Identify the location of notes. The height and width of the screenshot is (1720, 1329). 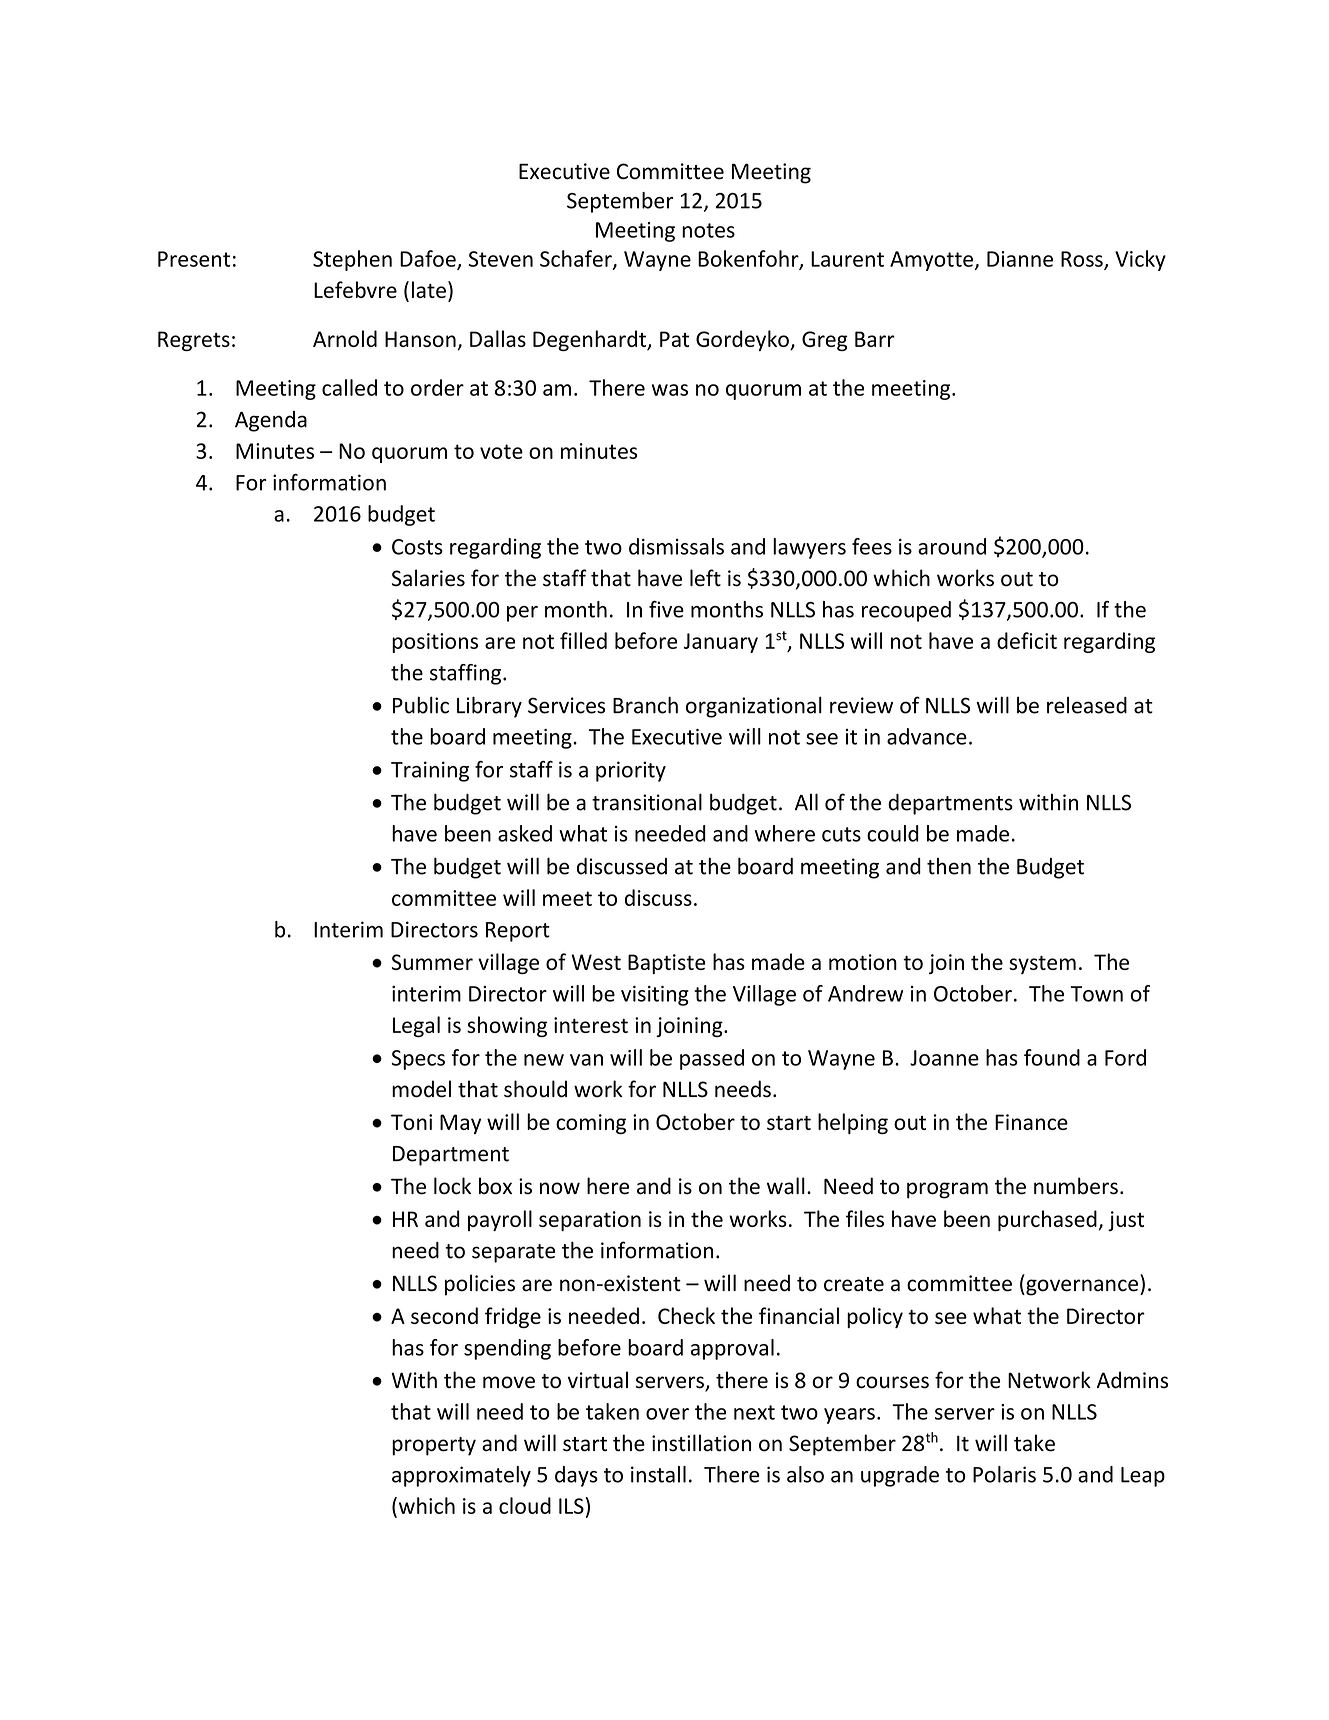
(708, 230).
